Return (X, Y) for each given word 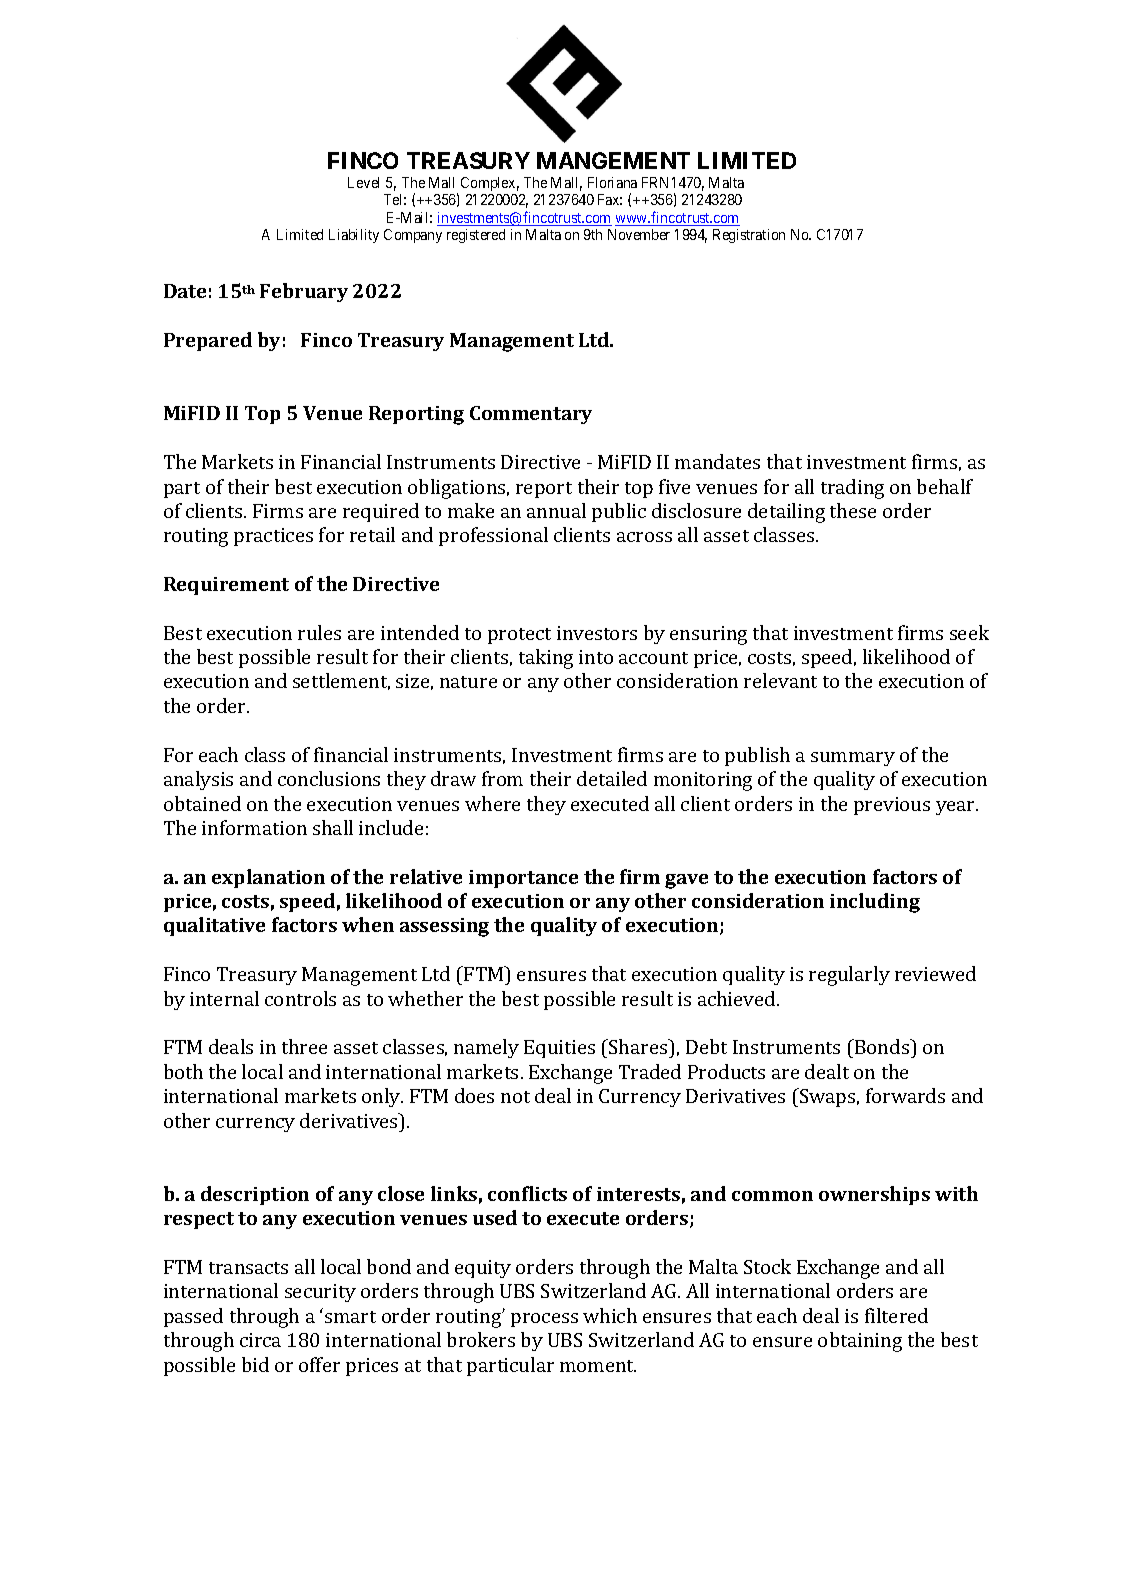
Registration (749, 236)
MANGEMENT (613, 160)
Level (363, 182)
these (853, 510)
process (544, 1320)
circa (260, 1340)
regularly (849, 976)
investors (597, 633)
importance (523, 879)
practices (273, 537)
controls (300, 998)
